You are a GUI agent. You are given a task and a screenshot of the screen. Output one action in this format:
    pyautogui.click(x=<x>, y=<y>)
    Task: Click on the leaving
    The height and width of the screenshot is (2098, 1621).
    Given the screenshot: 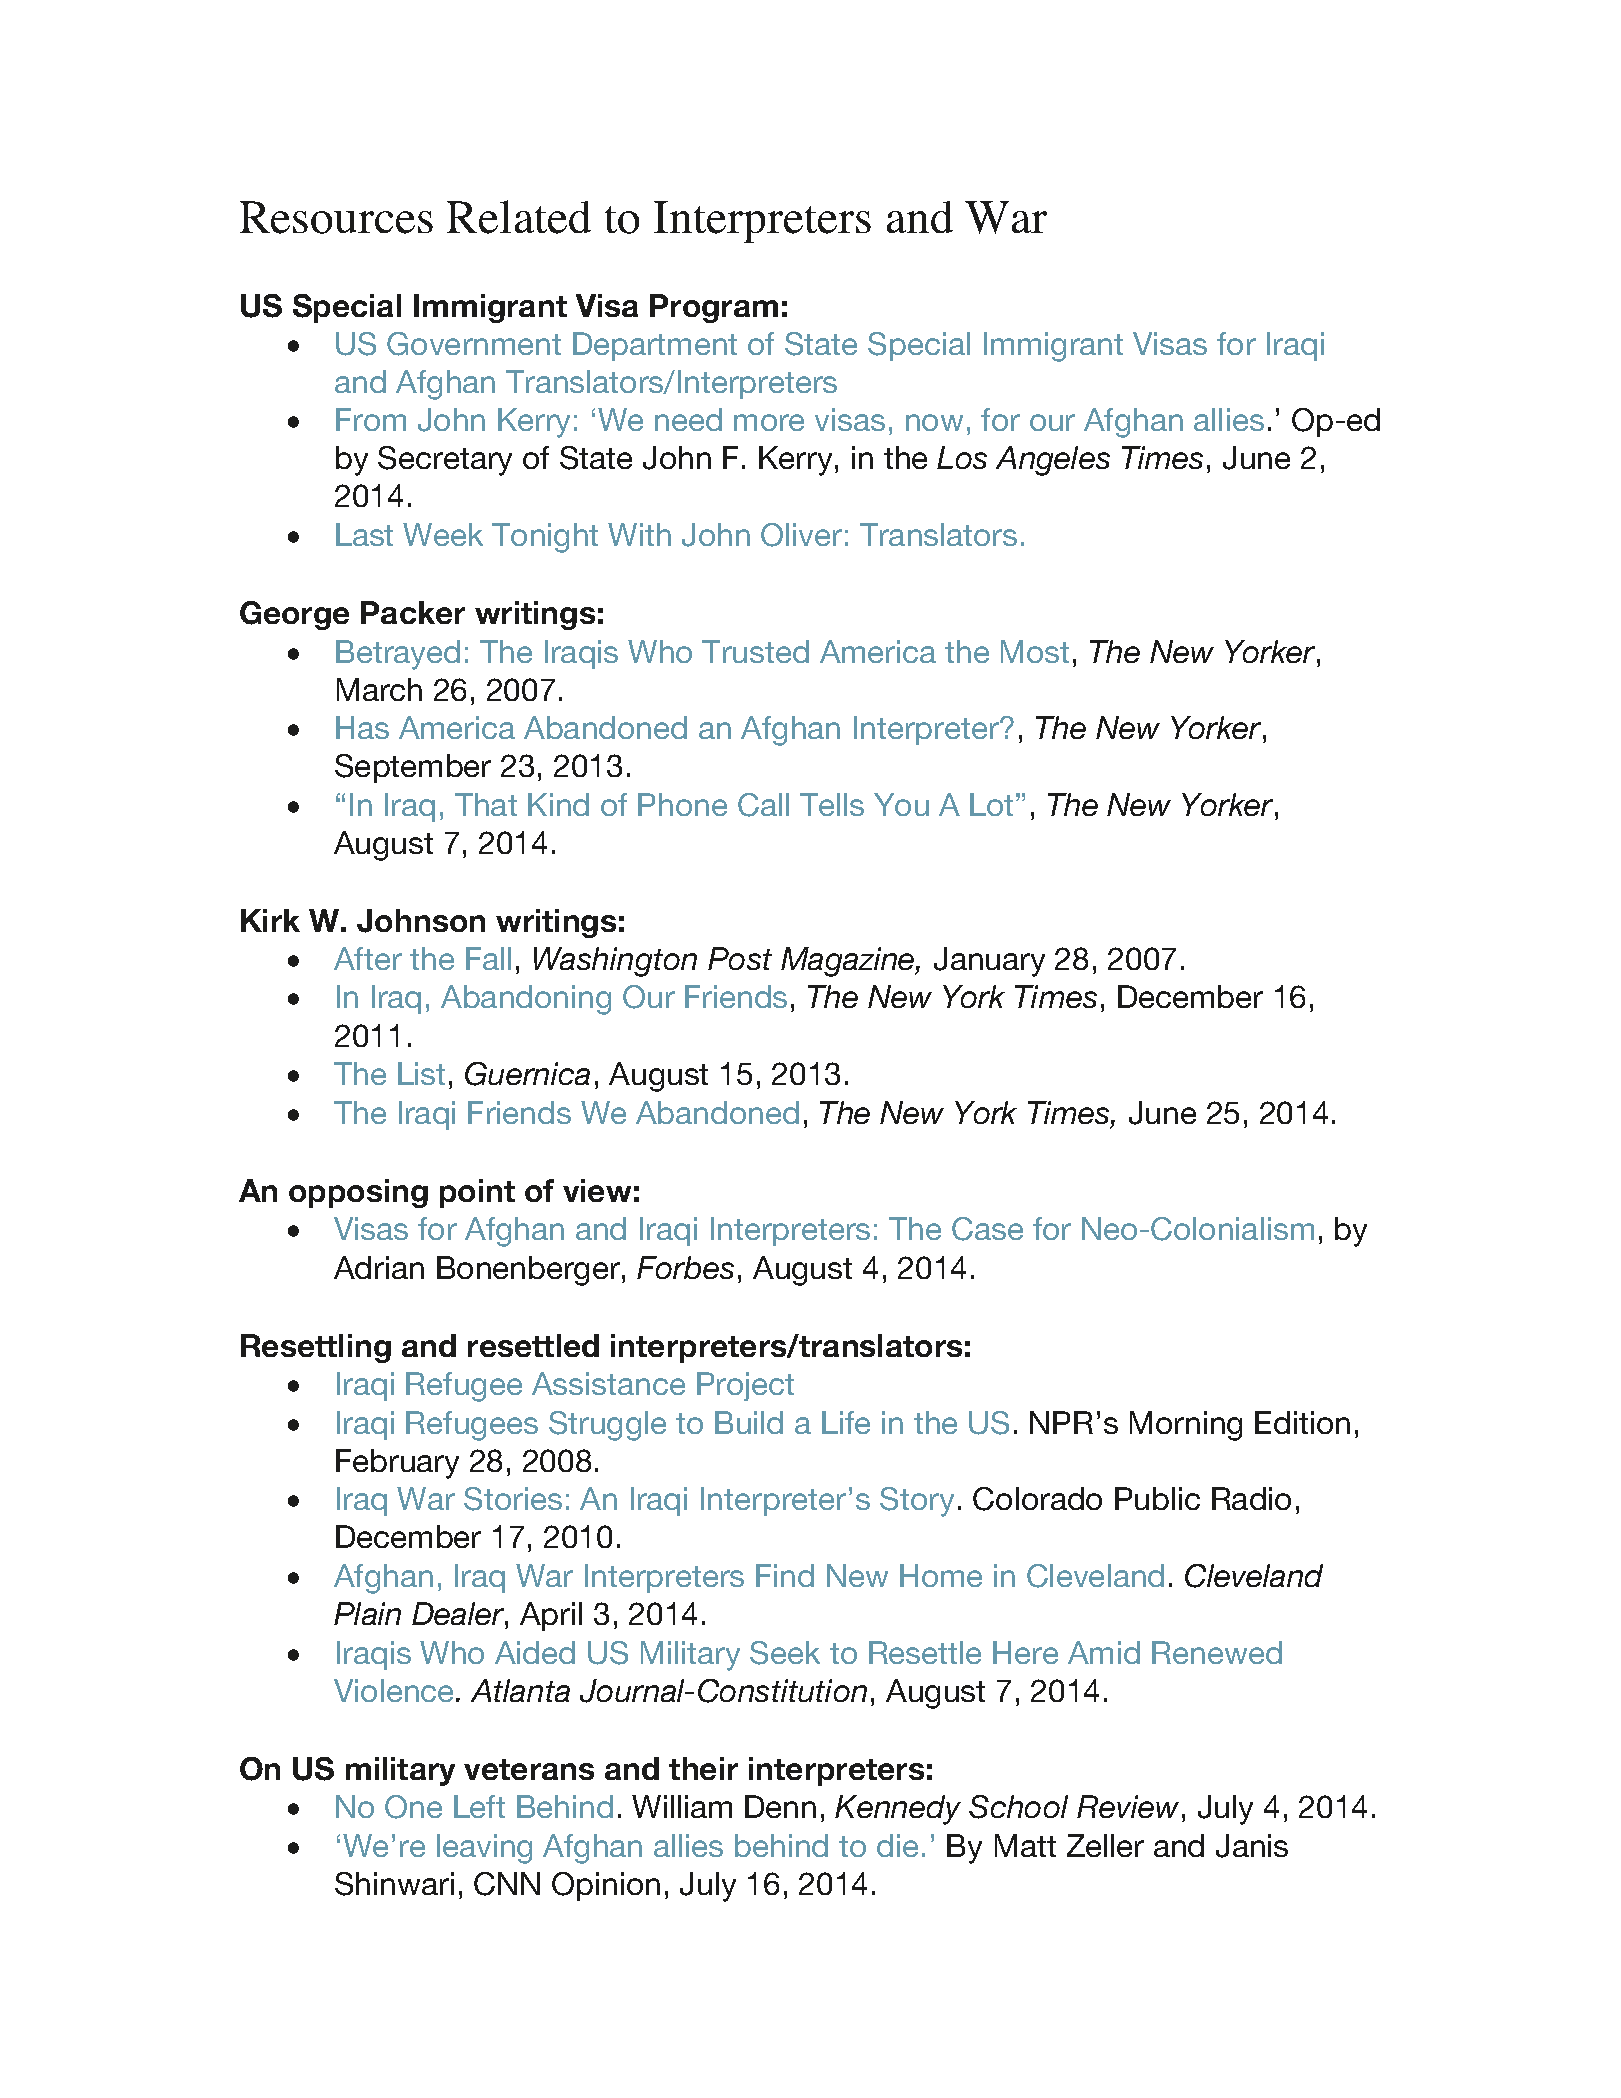 What is the action you would take?
    pyautogui.click(x=484, y=1849)
